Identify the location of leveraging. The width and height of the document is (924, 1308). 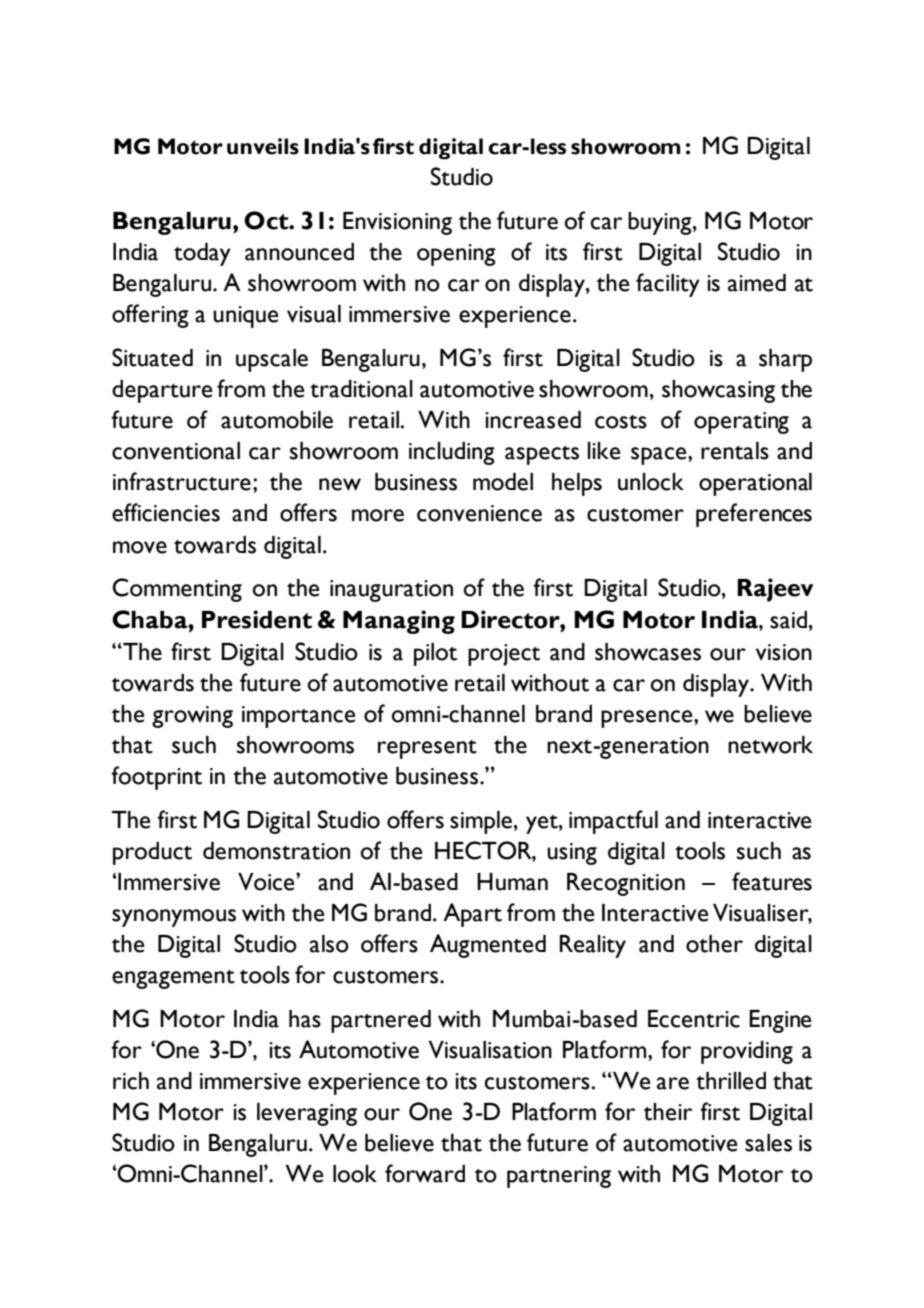
(307, 1114).
